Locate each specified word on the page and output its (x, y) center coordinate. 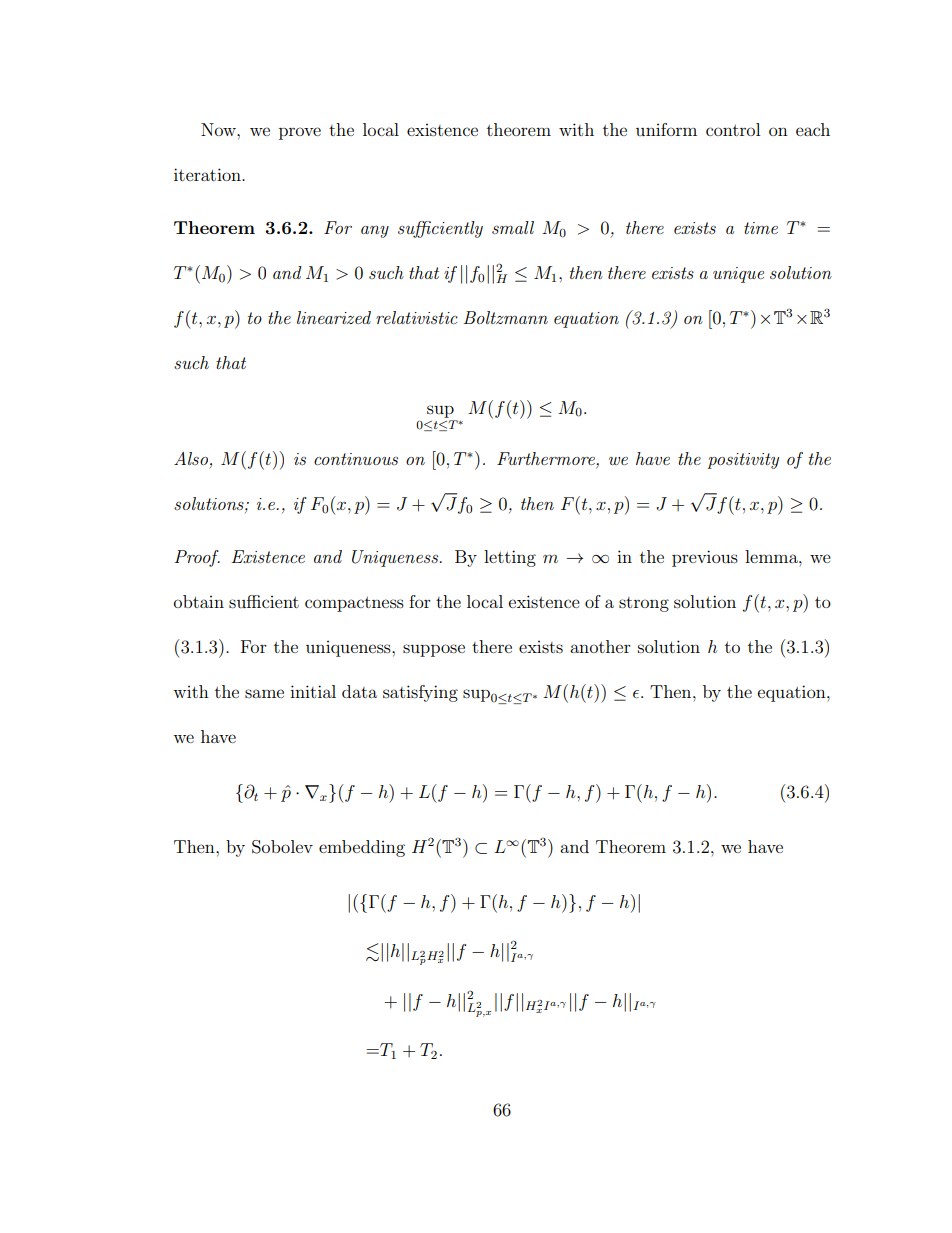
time (761, 228)
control (733, 129)
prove (300, 133)
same (264, 693)
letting (510, 558)
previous (705, 558)
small (513, 227)
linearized (334, 317)
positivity (743, 461)
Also (191, 458)
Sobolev (282, 847)
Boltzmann (505, 317)
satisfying (420, 693)
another (600, 646)
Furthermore (547, 460)
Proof (197, 558)
